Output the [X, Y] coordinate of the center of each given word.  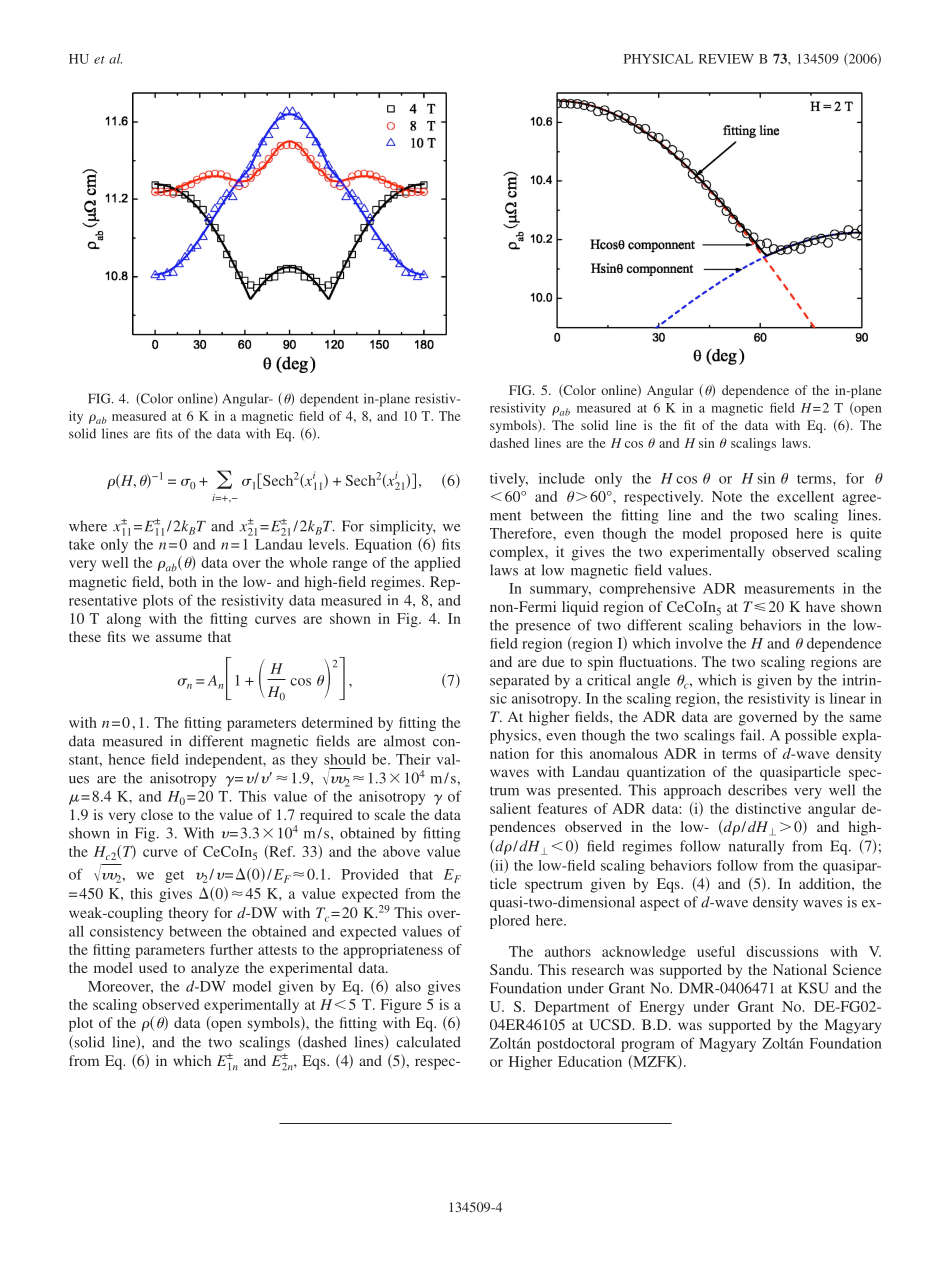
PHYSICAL [658, 59]
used [153, 967]
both [183, 581]
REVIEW [726, 59]
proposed [759, 535]
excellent [805, 496]
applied [437, 564]
